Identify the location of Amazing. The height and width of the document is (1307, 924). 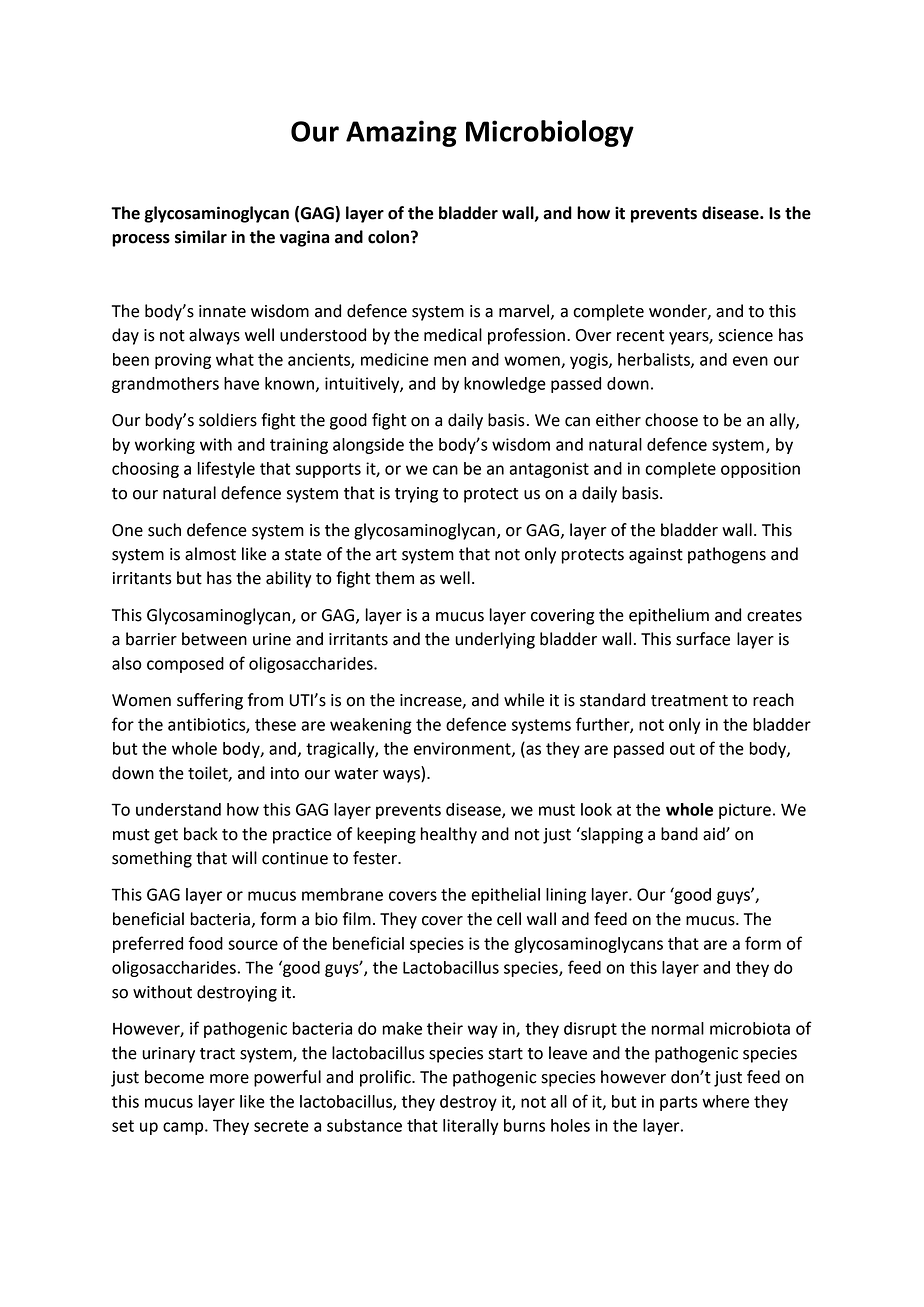
(401, 133).
